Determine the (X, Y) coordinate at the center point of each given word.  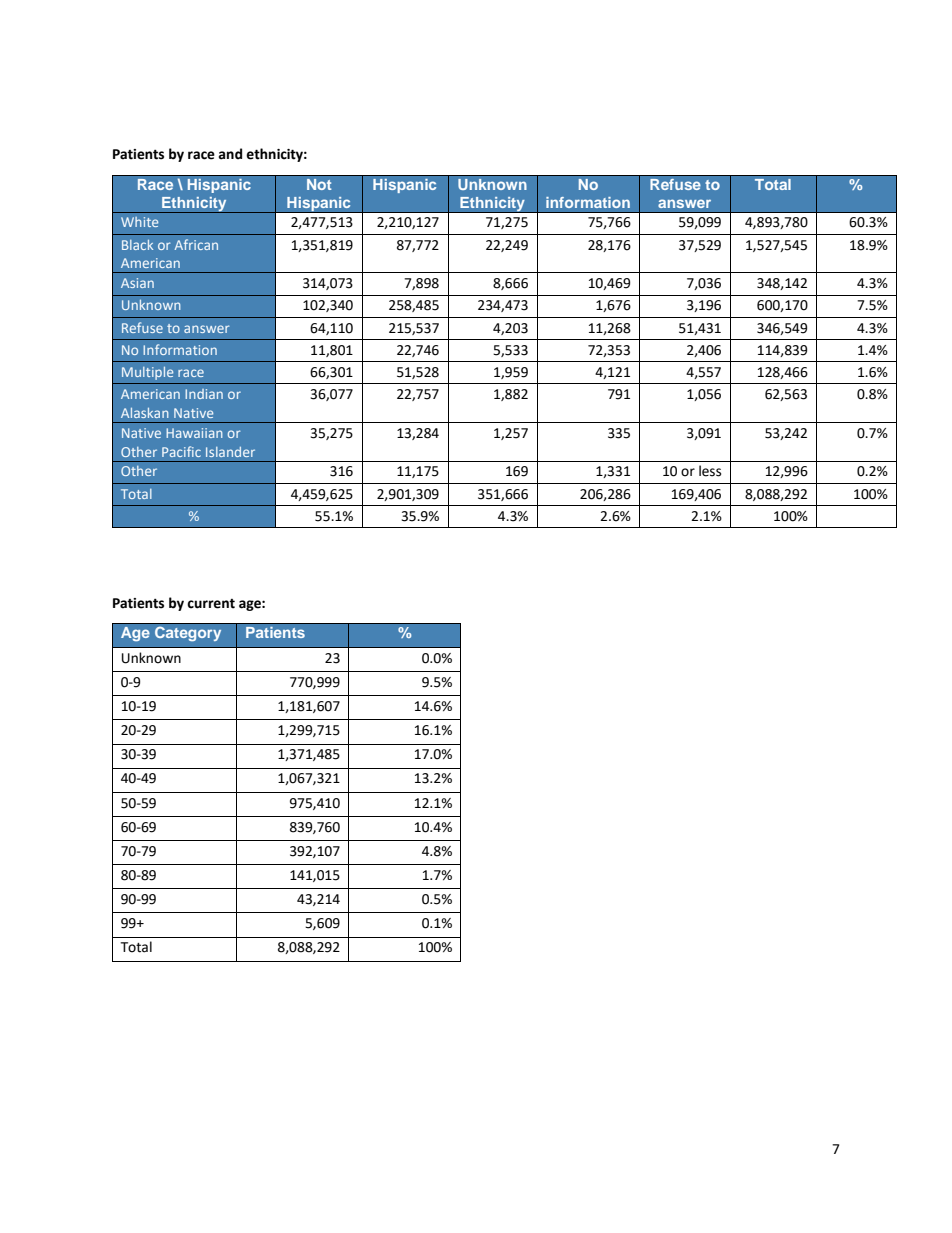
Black (137, 245)
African (196, 244)
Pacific (181, 451)
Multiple (147, 373)
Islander (230, 452)
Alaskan (145, 413)
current (211, 604)
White (139, 222)
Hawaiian (194, 433)
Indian (204, 394)
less (710, 471)
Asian (137, 283)
